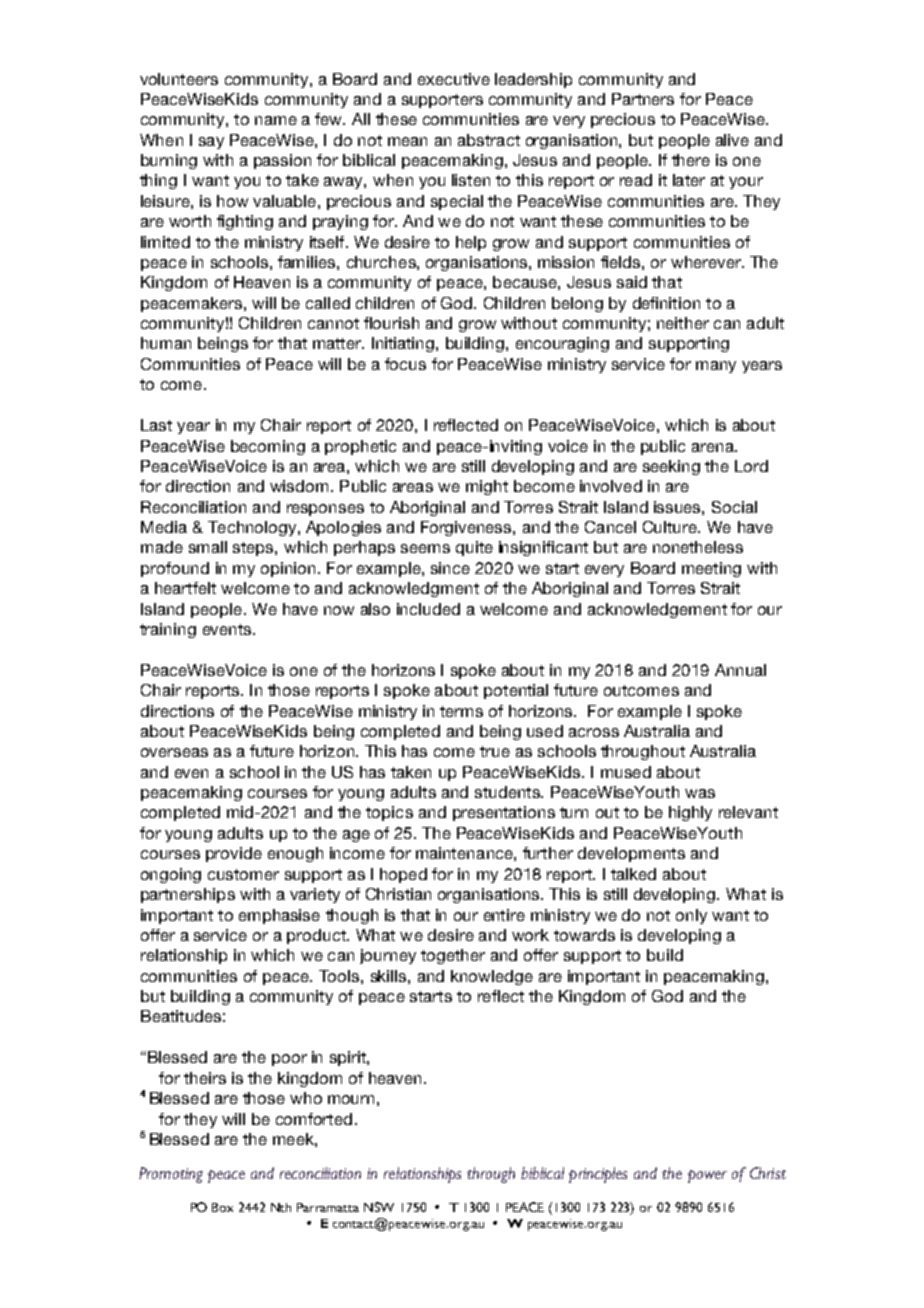  I want to click on say, so click(211, 143).
